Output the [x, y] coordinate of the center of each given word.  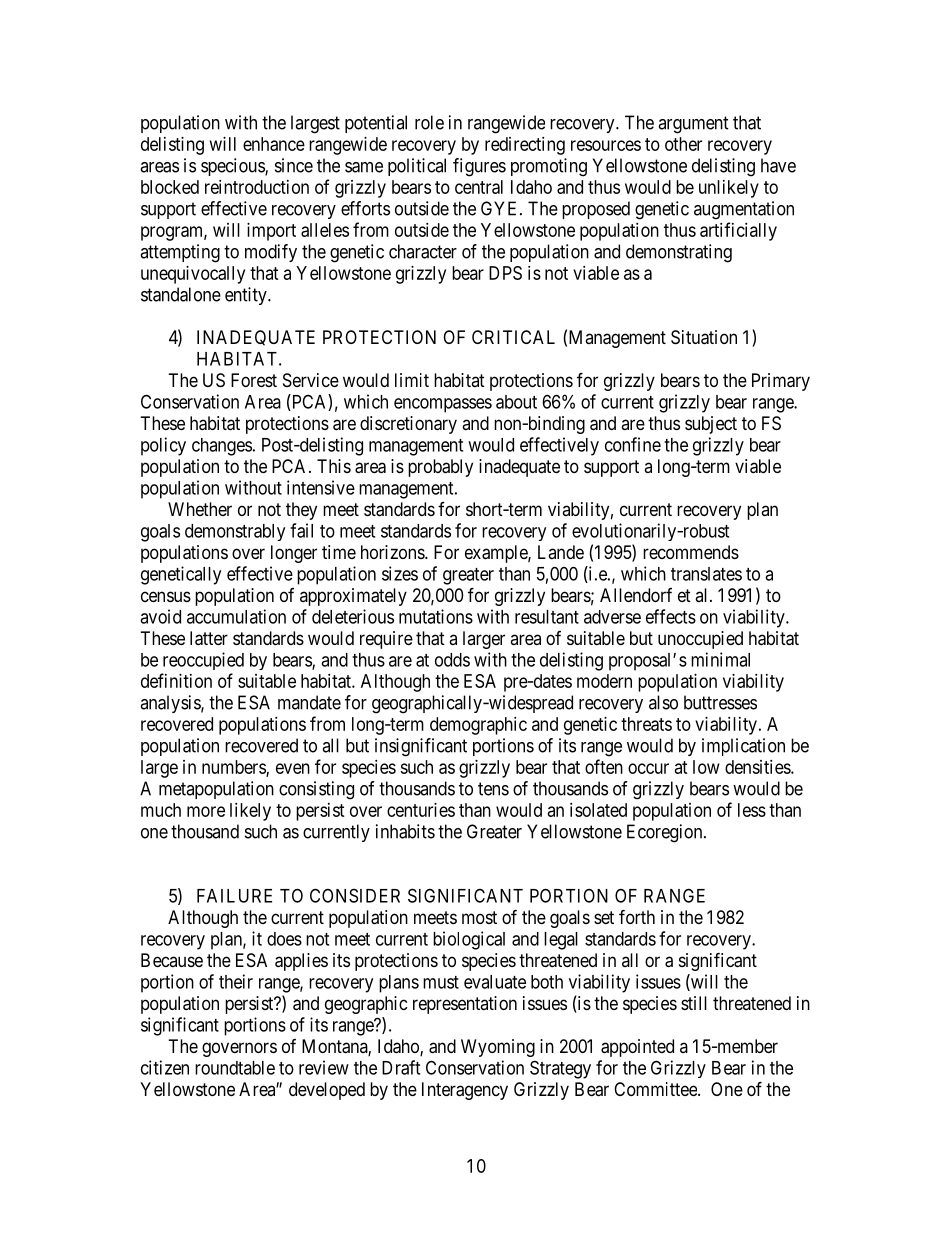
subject [711, 425]
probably [440, 468]
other [683, 144]
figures [479, 167]
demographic [478, 726]
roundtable [235, 1068]
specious [233, 167]
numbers [234, 768]
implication [743, 747]
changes [222, 447]
